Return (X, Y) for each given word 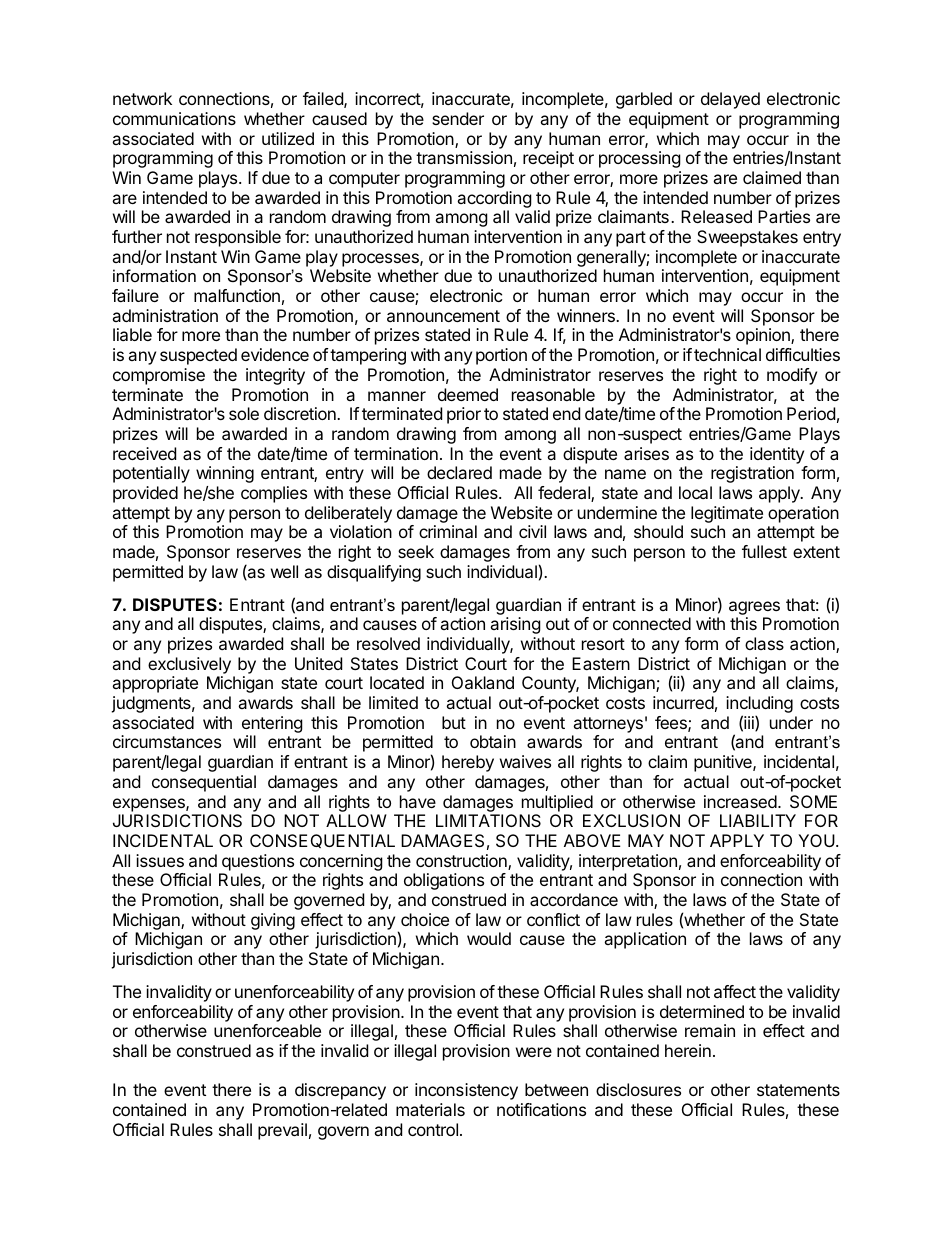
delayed (730, 100)
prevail (282, 1131)
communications (174, 118)
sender (458, 118)
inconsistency (466, 1091)
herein (688, 1050)
